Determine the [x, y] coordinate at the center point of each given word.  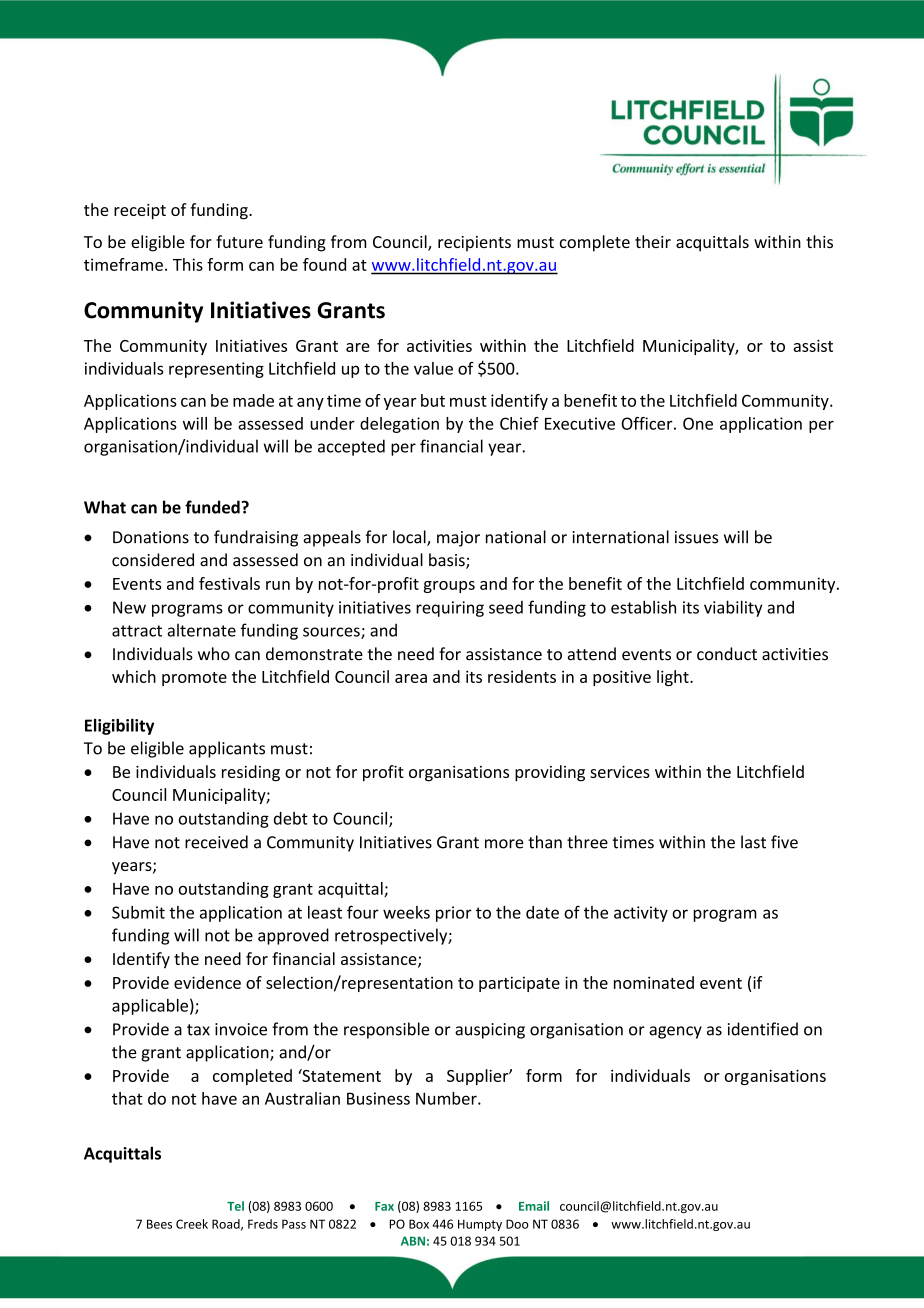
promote [194, 679]
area [411, 678]
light [674, 678]
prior [454, 914]
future [239, 241]
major [458, 539]
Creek [192, 1224]
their [653, 241]
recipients [474, 244]
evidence [207, 982]
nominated [654, 982]
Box [419, 1224]
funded [212, 507]
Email [534, 1206]
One [698, 423]
